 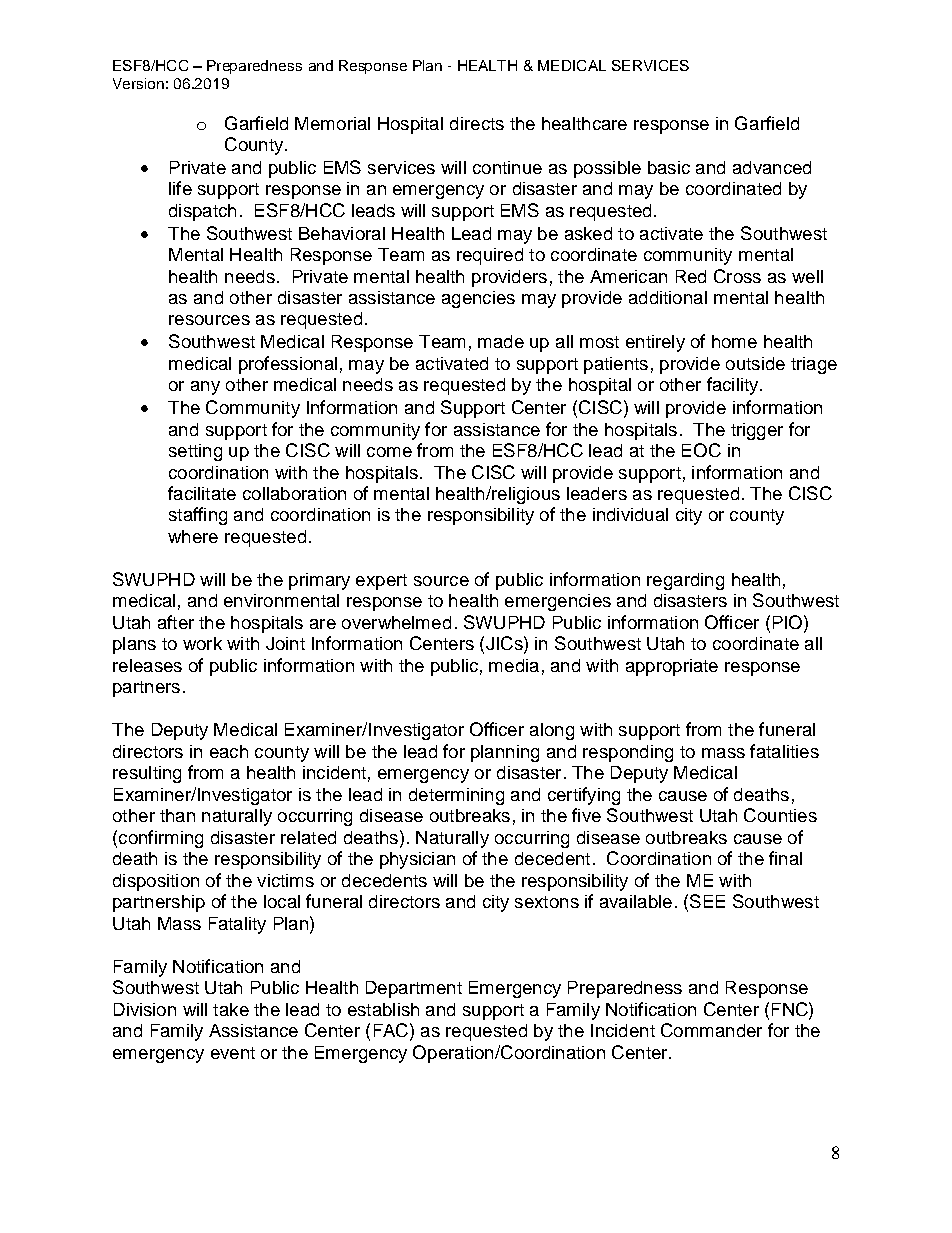 I want to click on take, so click(x=231, y=1009).
